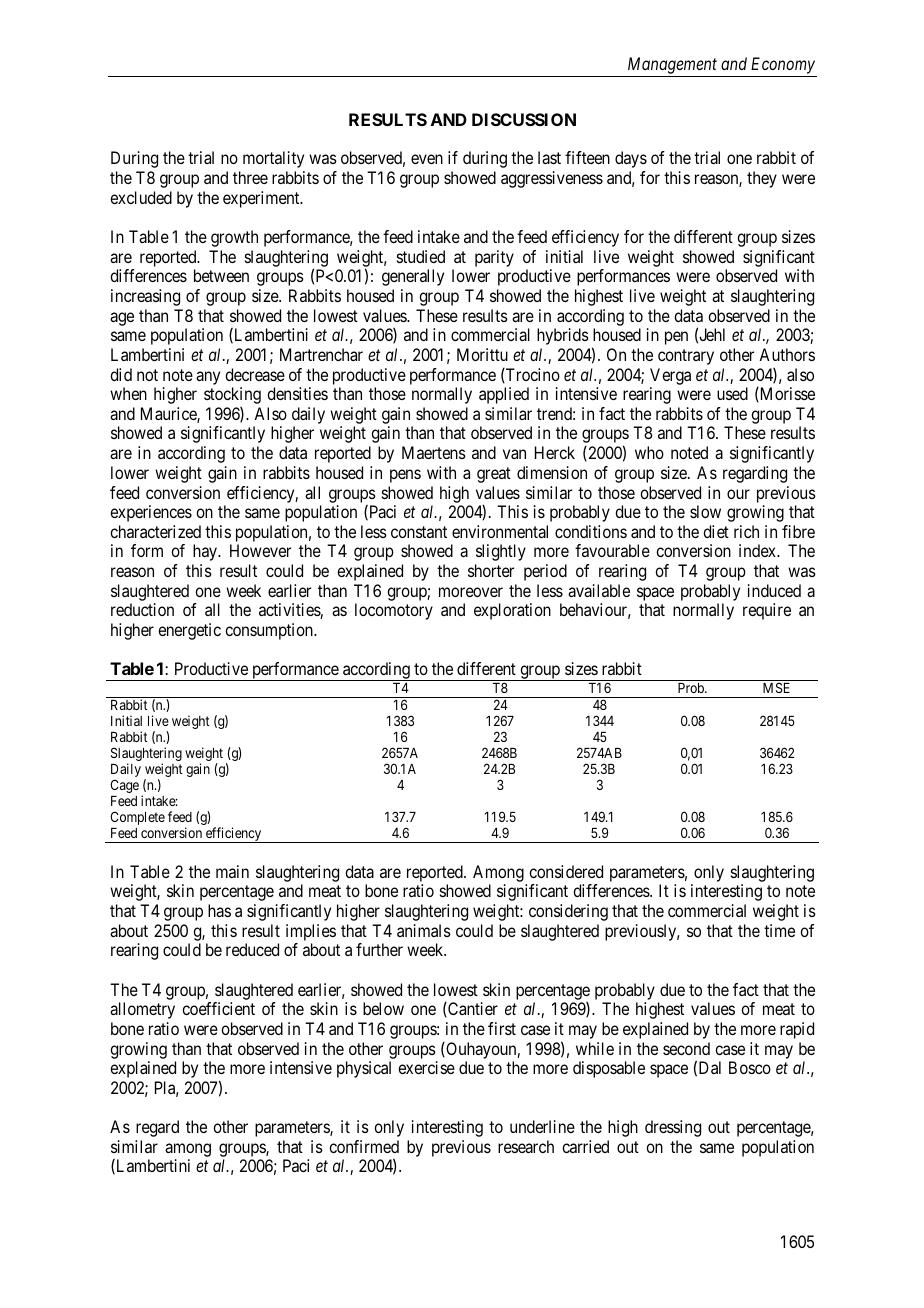  I want to click on mortality, so click(273, 159).
